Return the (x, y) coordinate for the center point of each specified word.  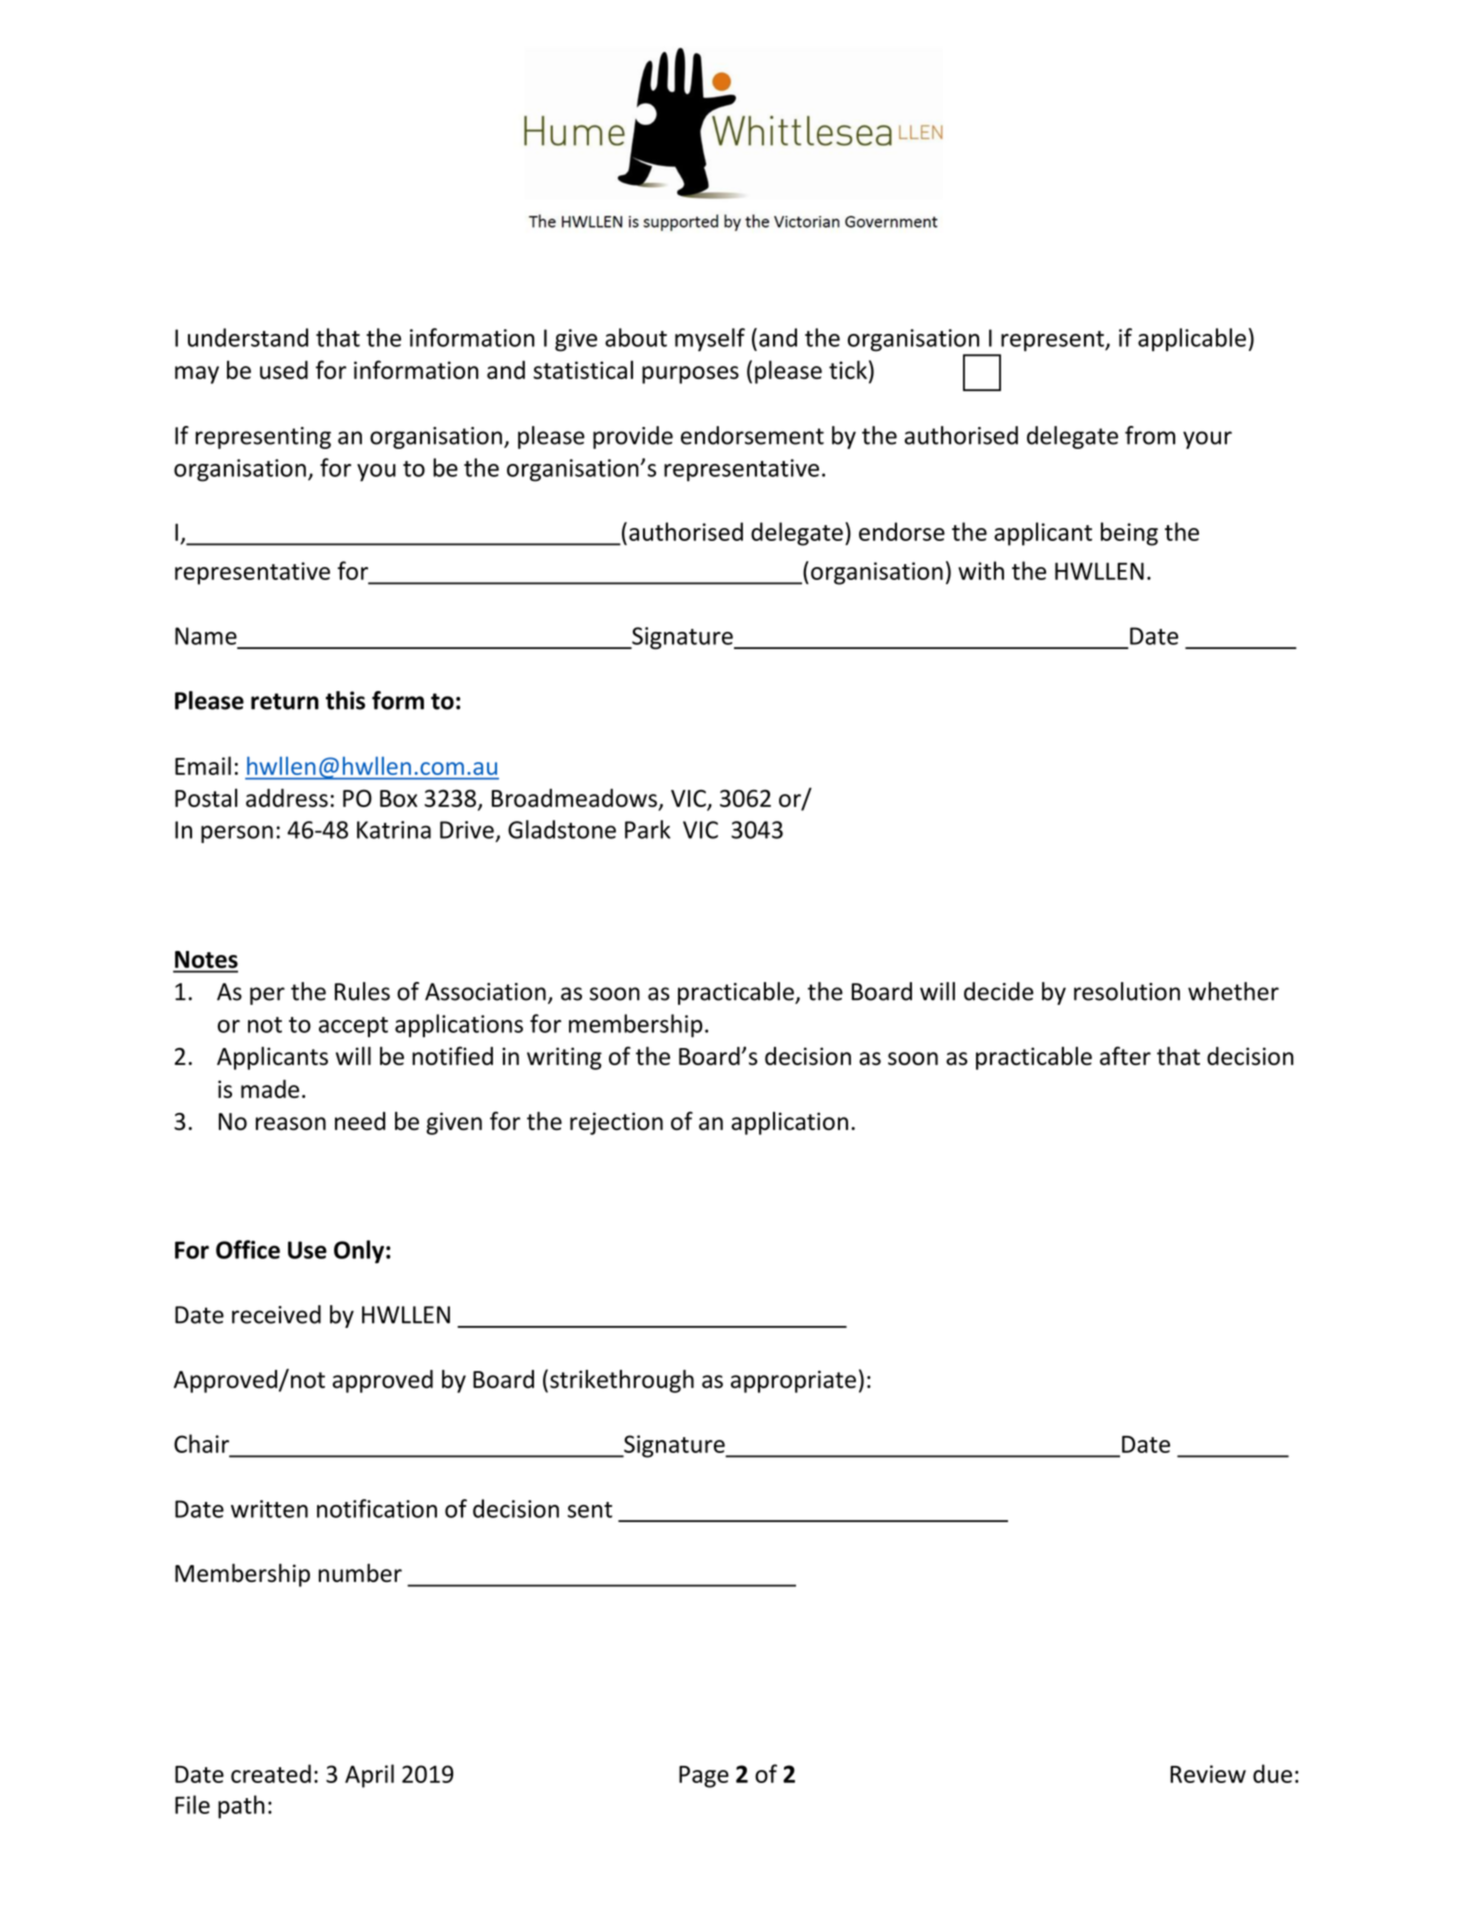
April (369, 1776)
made (270, 1088)
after (1125, 1055)
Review (1208, 1774)
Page (704, 1777)
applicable (1192, 340)
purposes (690, 375)
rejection (616, 1123)
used (284, 369)
